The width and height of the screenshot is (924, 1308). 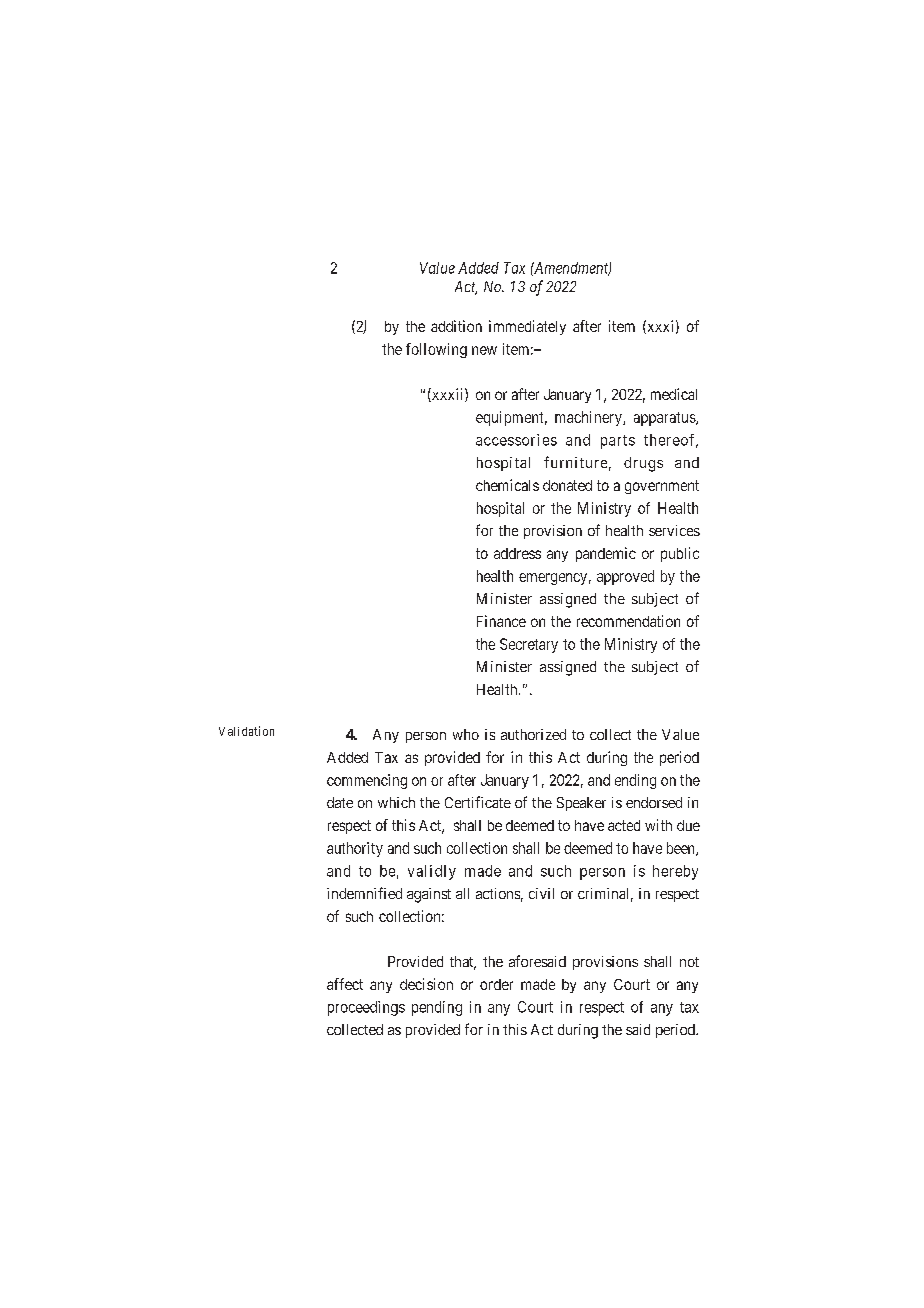 What do you see at coordinates (674, 394) in the screenshot?
I see `medical` at bounding box center [674, 394].
